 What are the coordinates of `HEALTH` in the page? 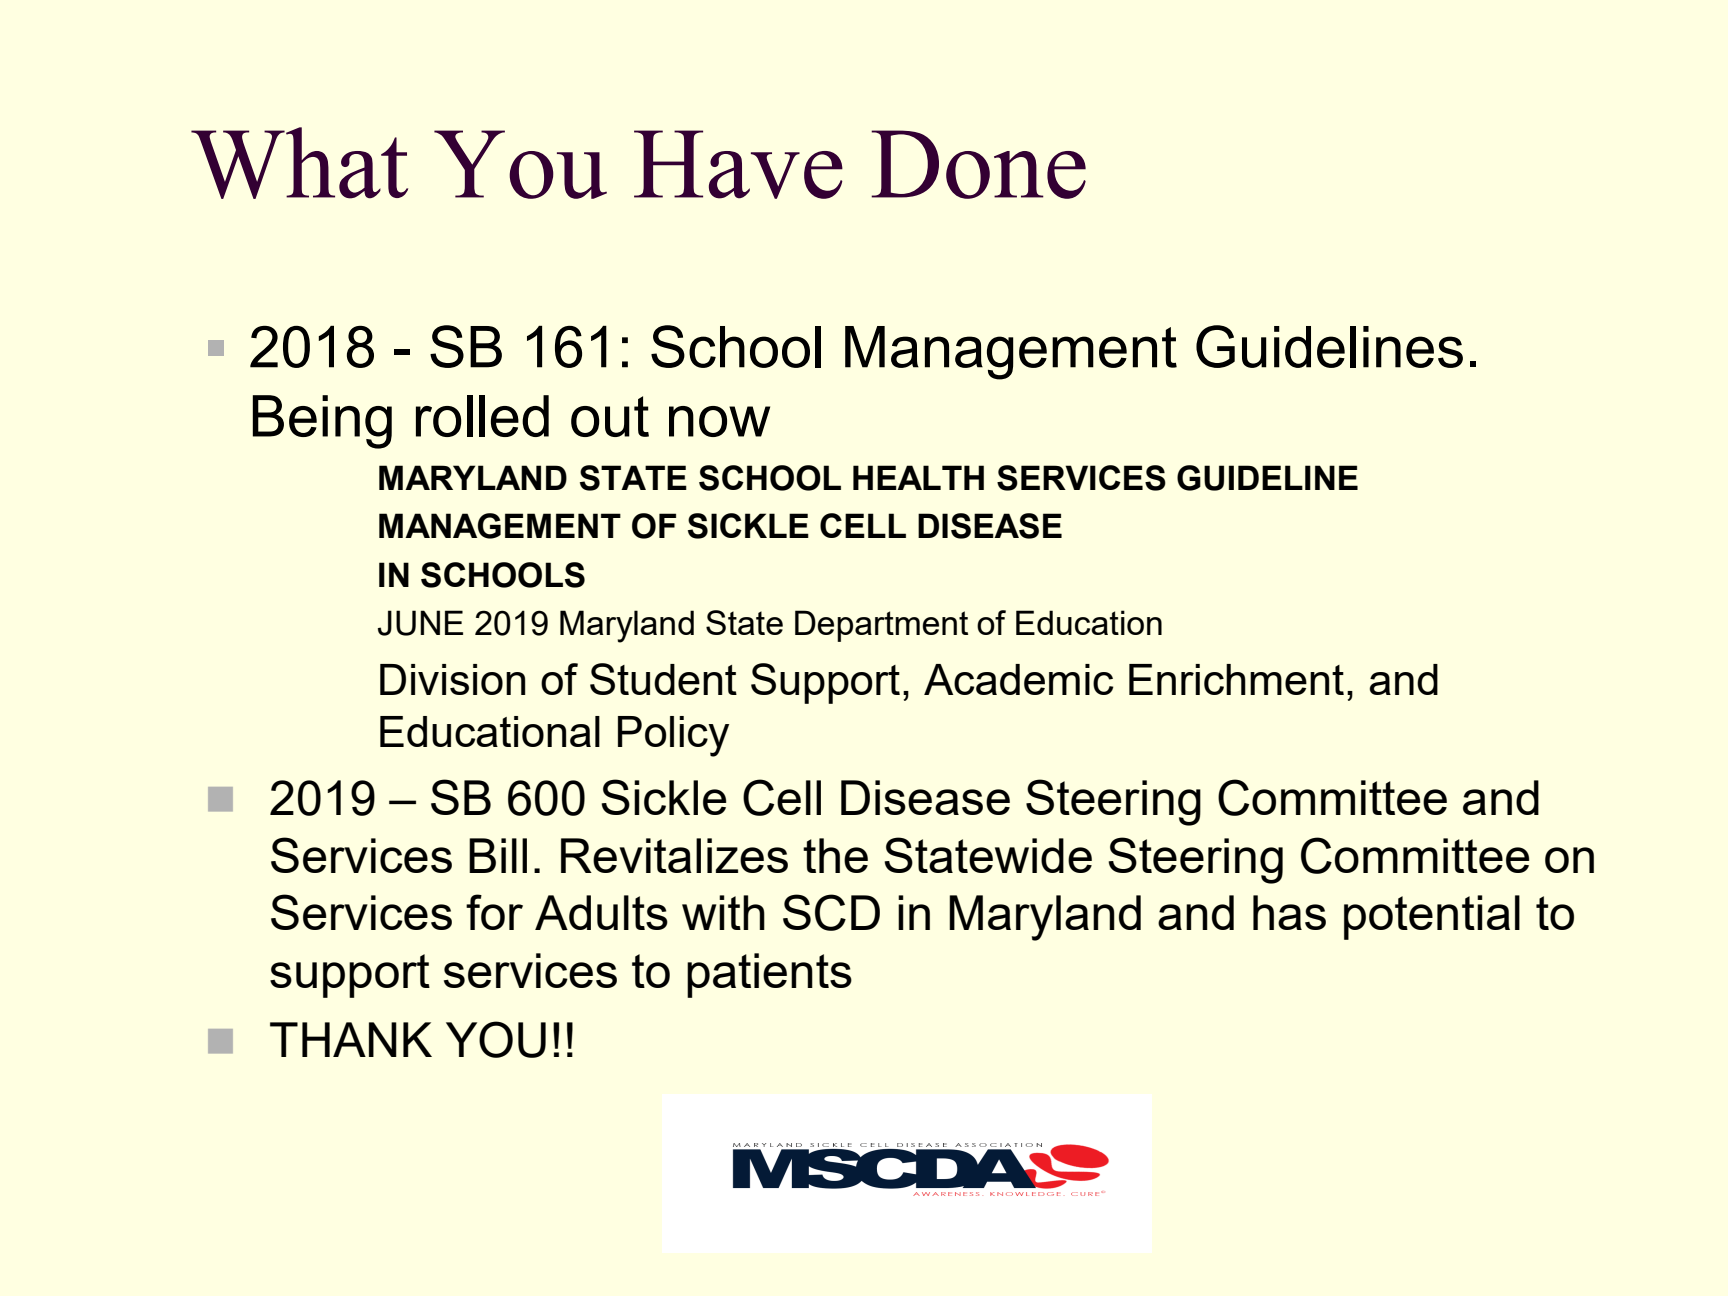 It's located at (918, 477).
